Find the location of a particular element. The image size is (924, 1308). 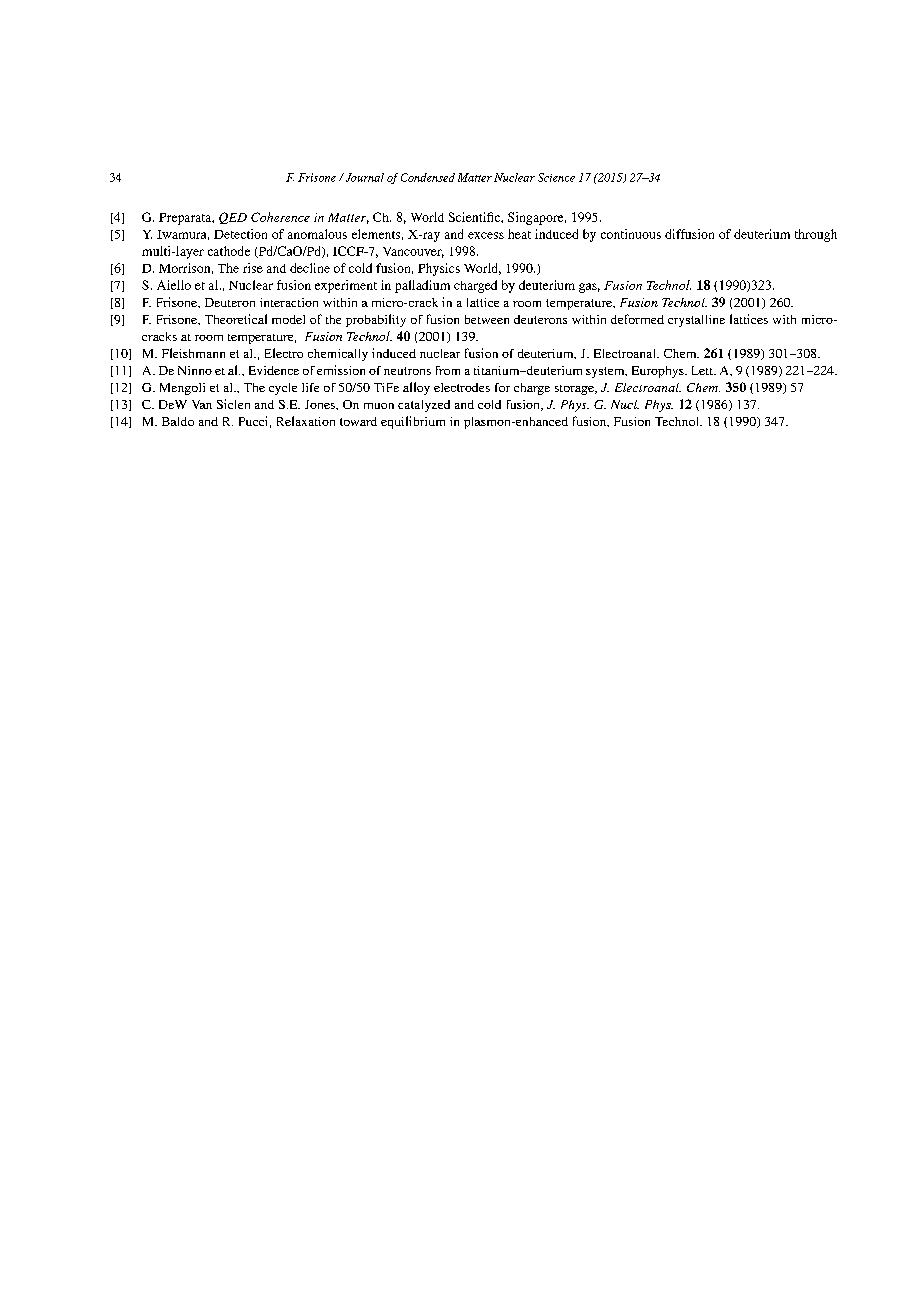

Journal is located at coordinates (363, 177).
